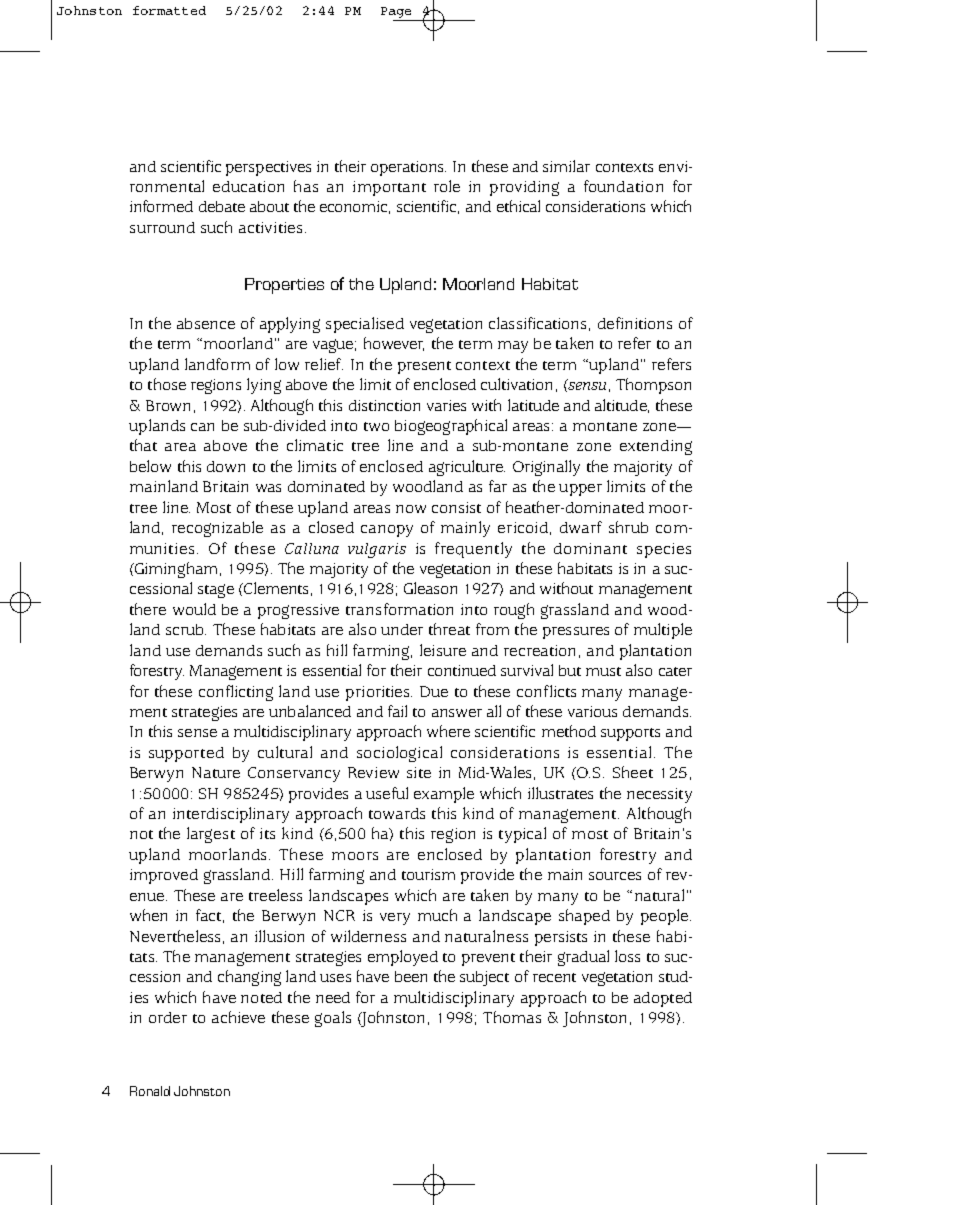 Image resolution: width=980 pixels, height=1205 pixels. Describe the element at coordinates (206, 323) in the page. I see `absence` at that location.
